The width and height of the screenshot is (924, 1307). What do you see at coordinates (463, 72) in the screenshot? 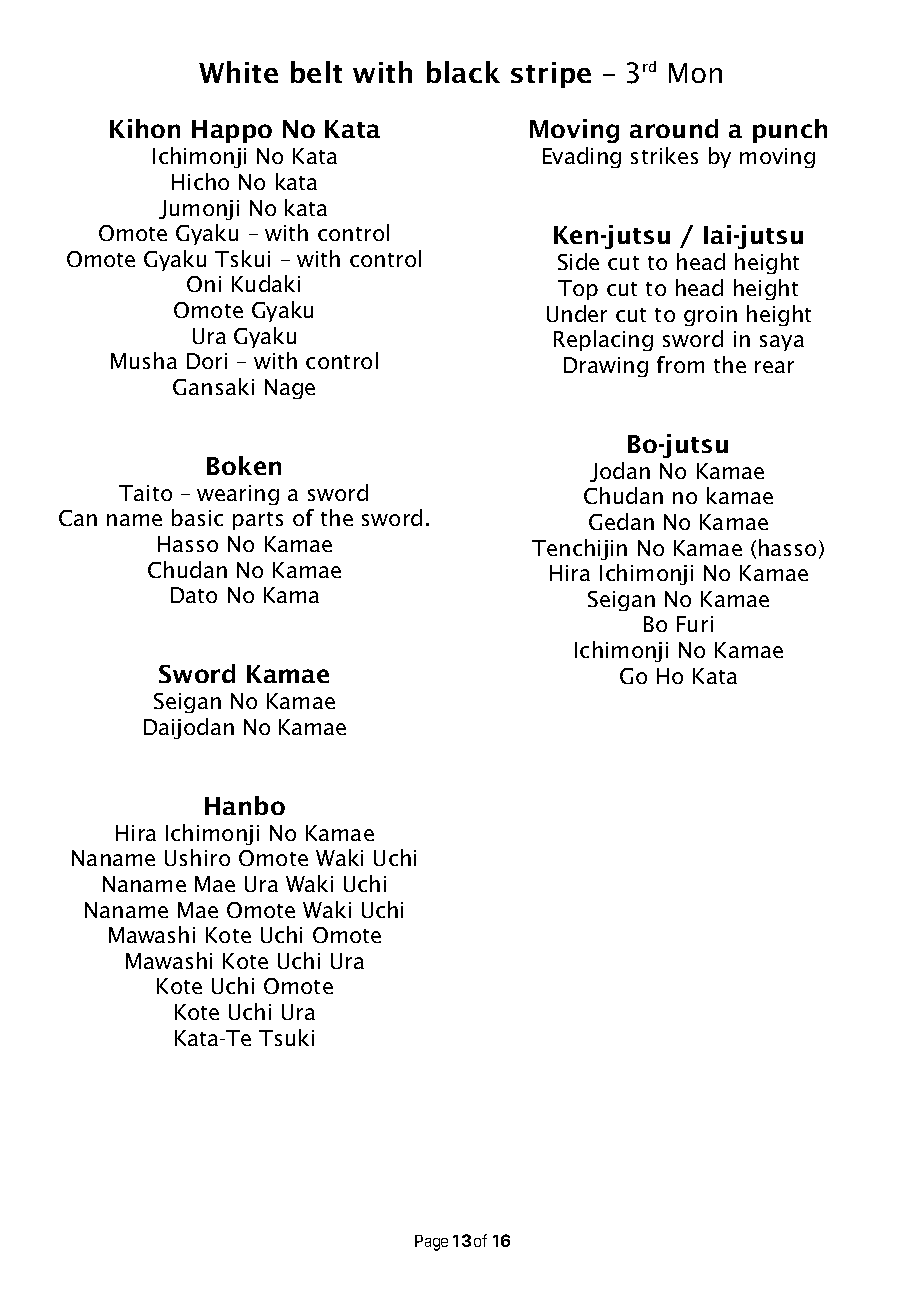
I see `black` at bounding box center [463, 72].
